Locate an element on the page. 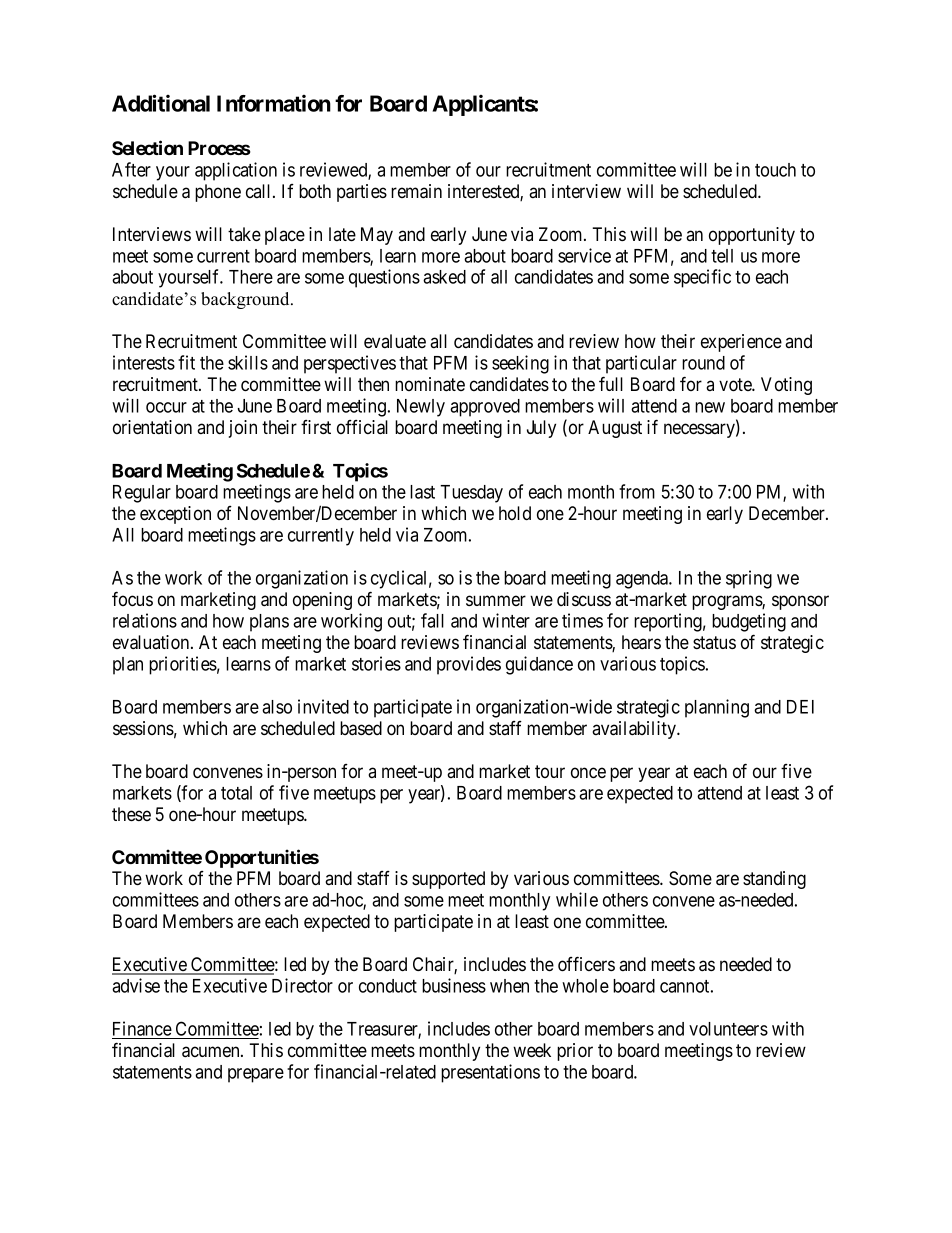 Image resolution: width=952 pixels, height=1233 pixels. prepare is located at coordinates (256, 1075).
